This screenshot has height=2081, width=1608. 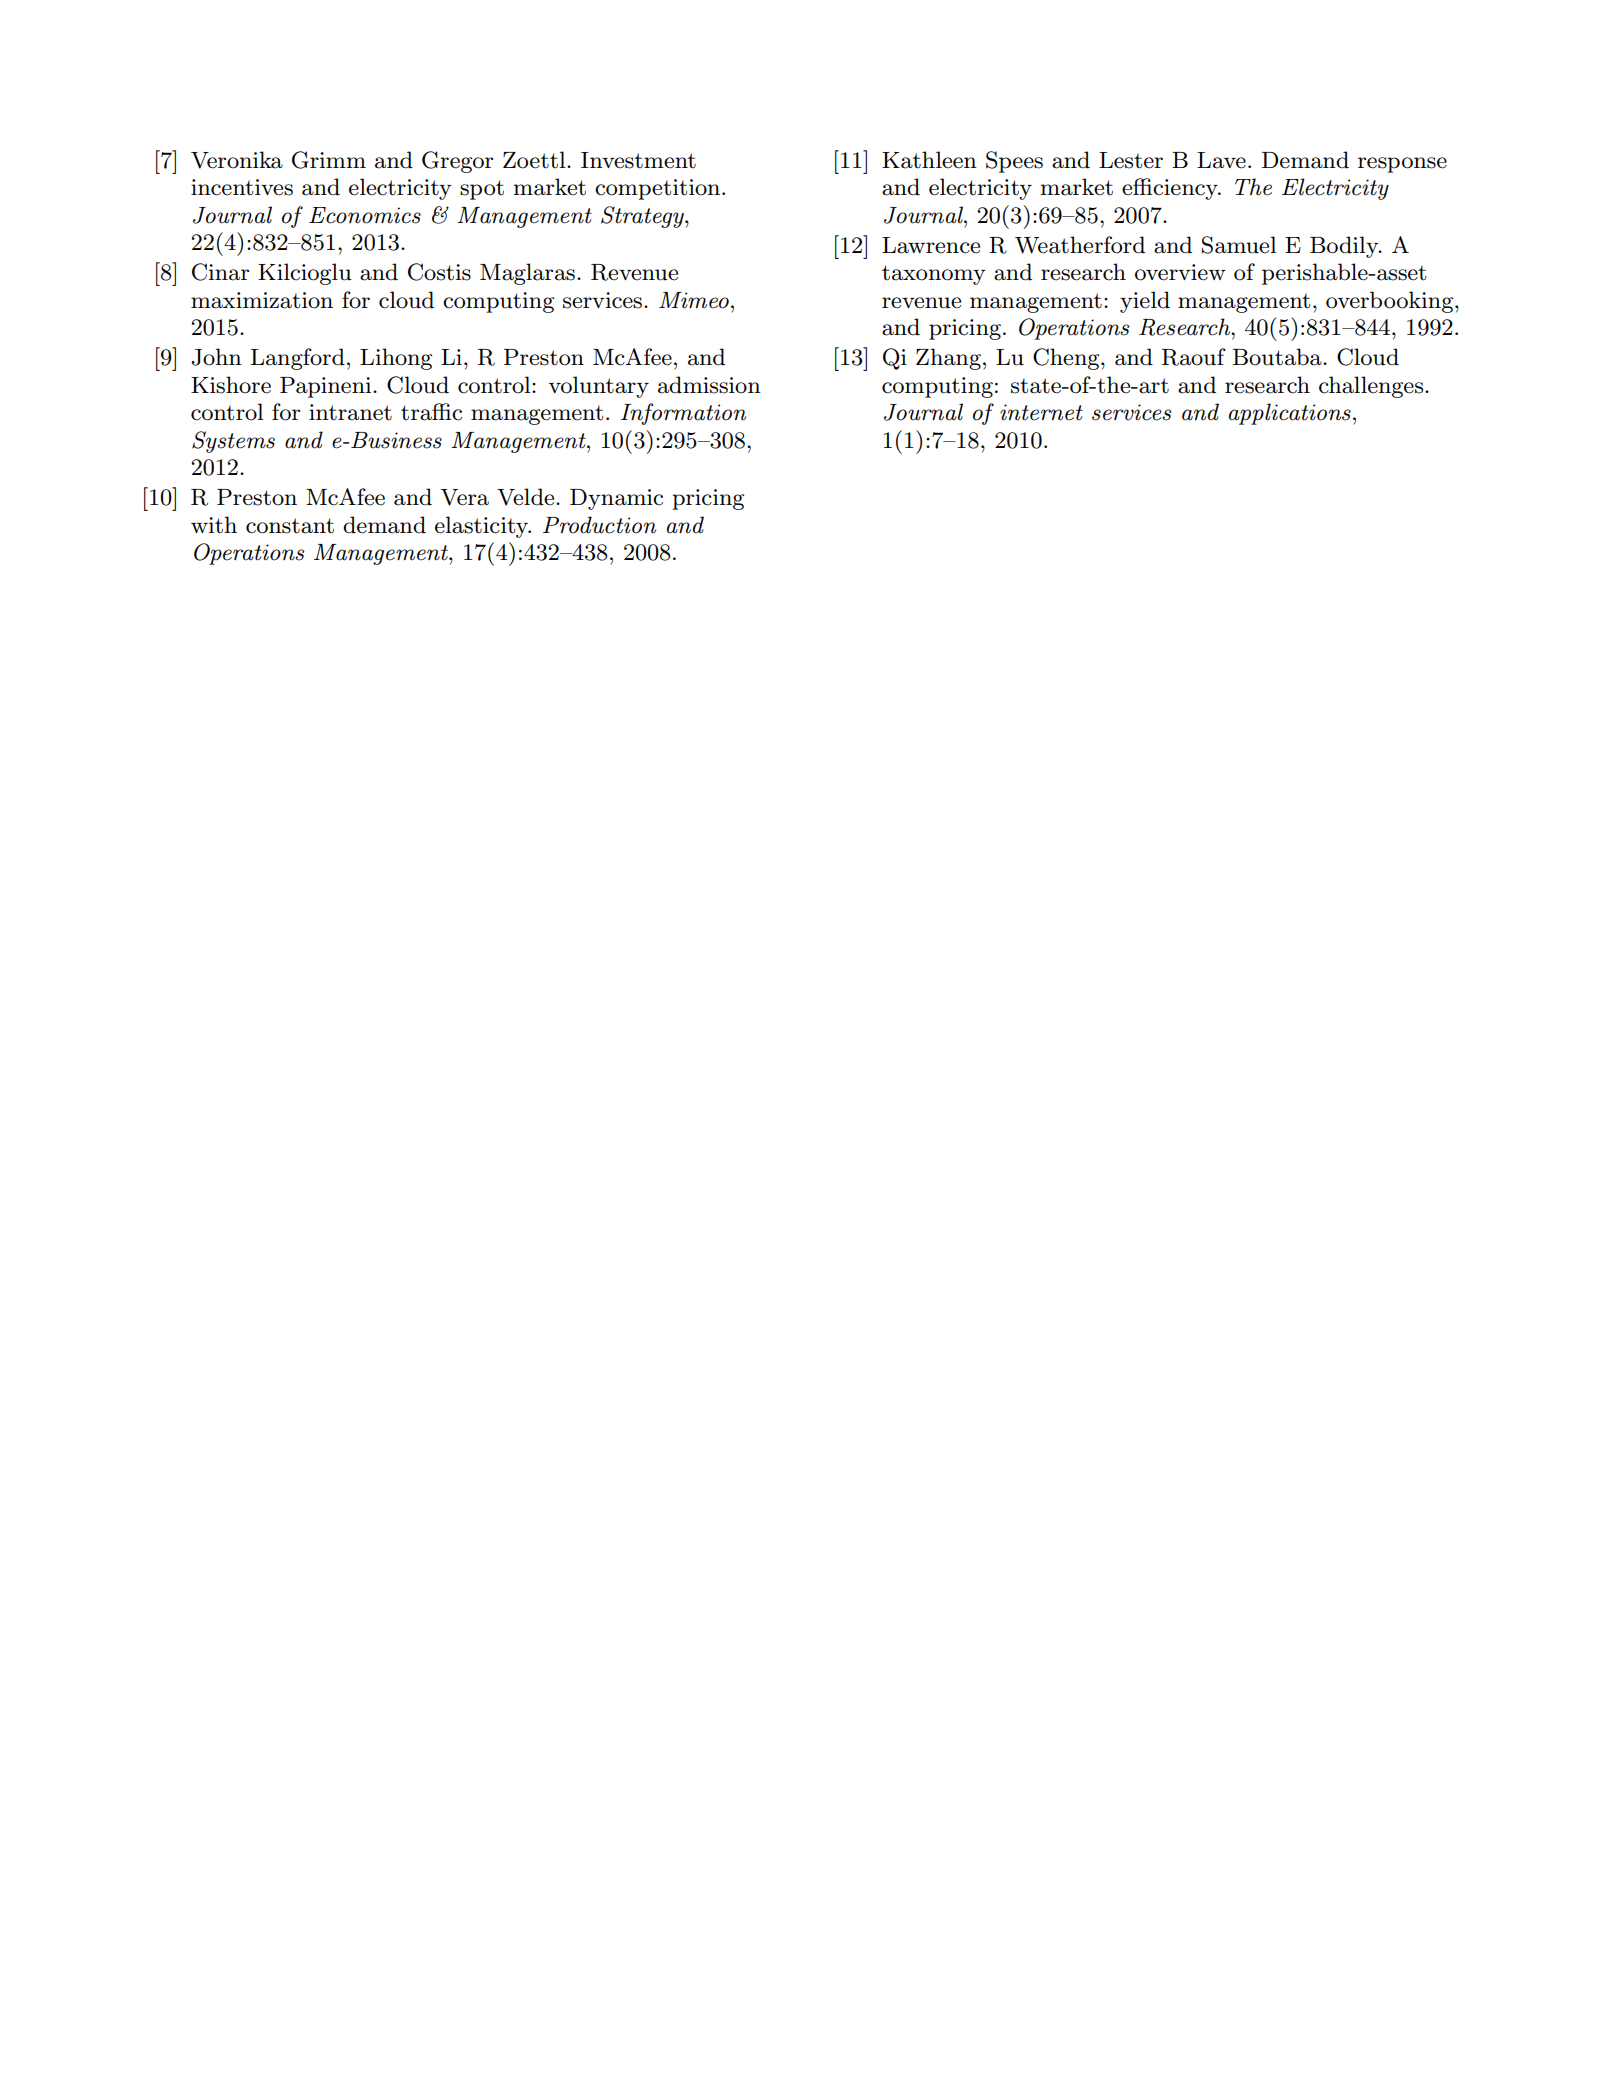 What do you see at coordinates (365, 215) in the screenshot?
I see `Economics` at bounding box center [365, 215].
